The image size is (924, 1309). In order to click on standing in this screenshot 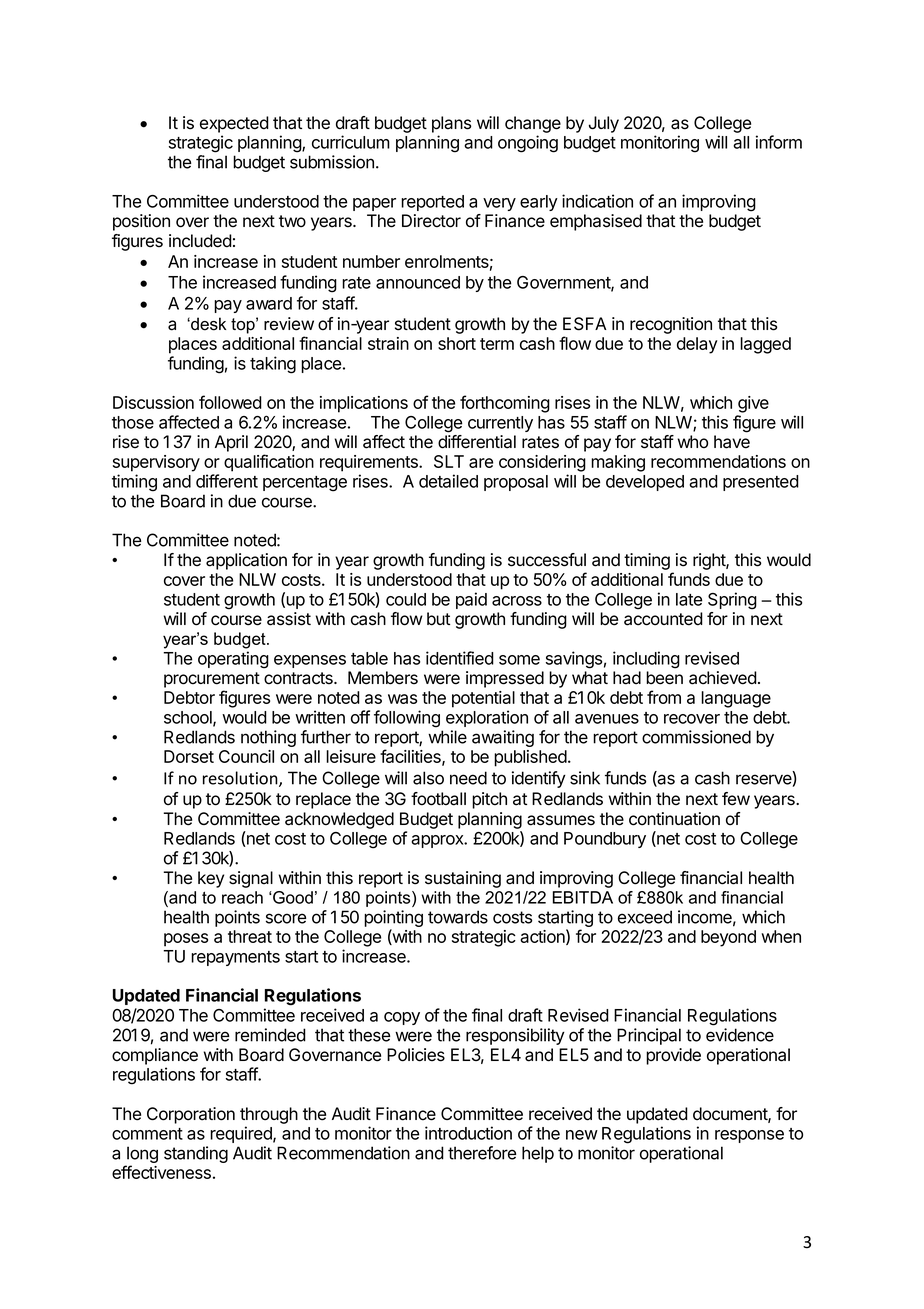, I will do `click(196, 1154)`.
